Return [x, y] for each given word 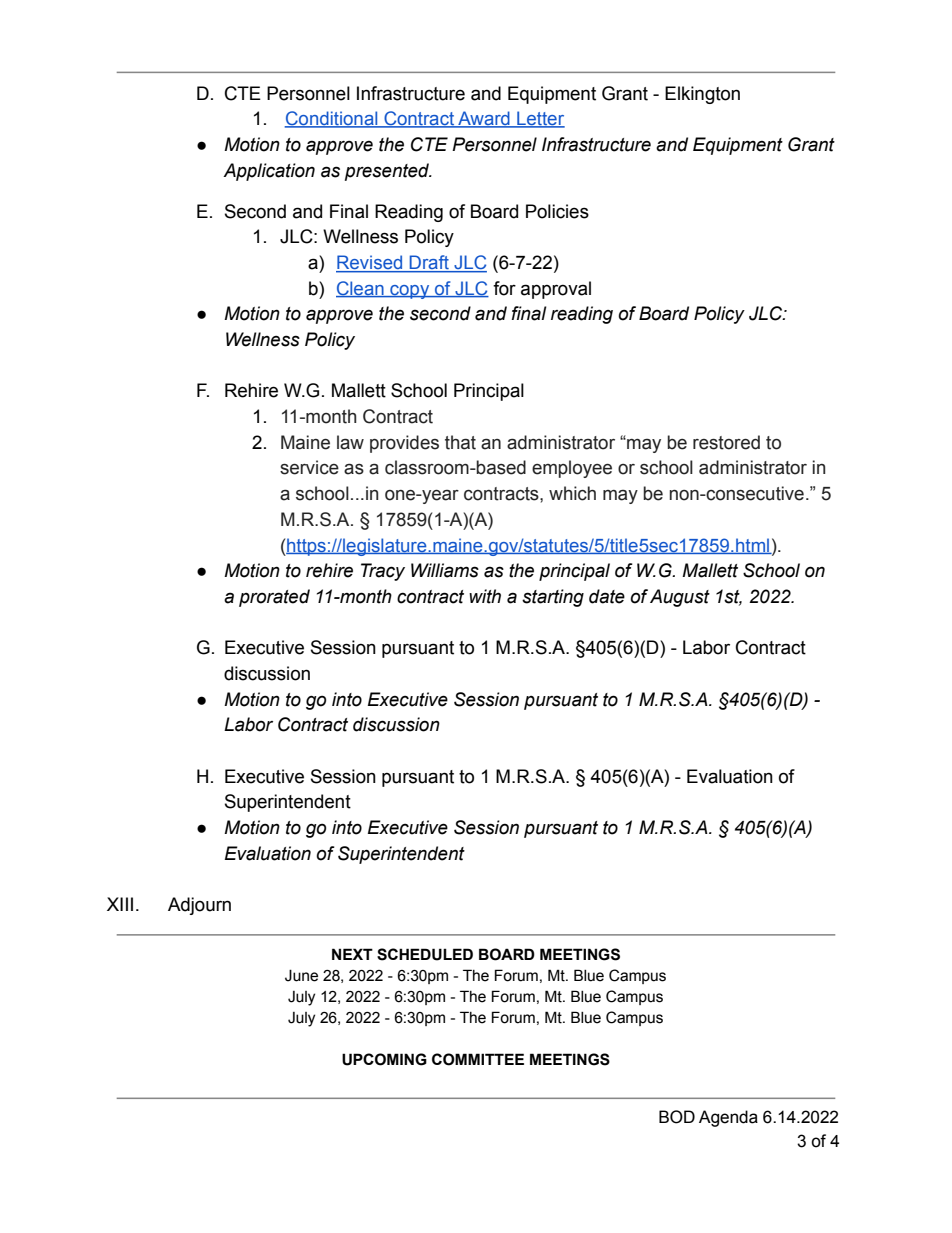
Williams [445, 570]
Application [269, 172]
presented [388, 172]
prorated [274, 598]
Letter [540, 119]
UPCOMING [384, 1059]
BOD [677, 1117]
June [301, 975]
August [680, 598]
